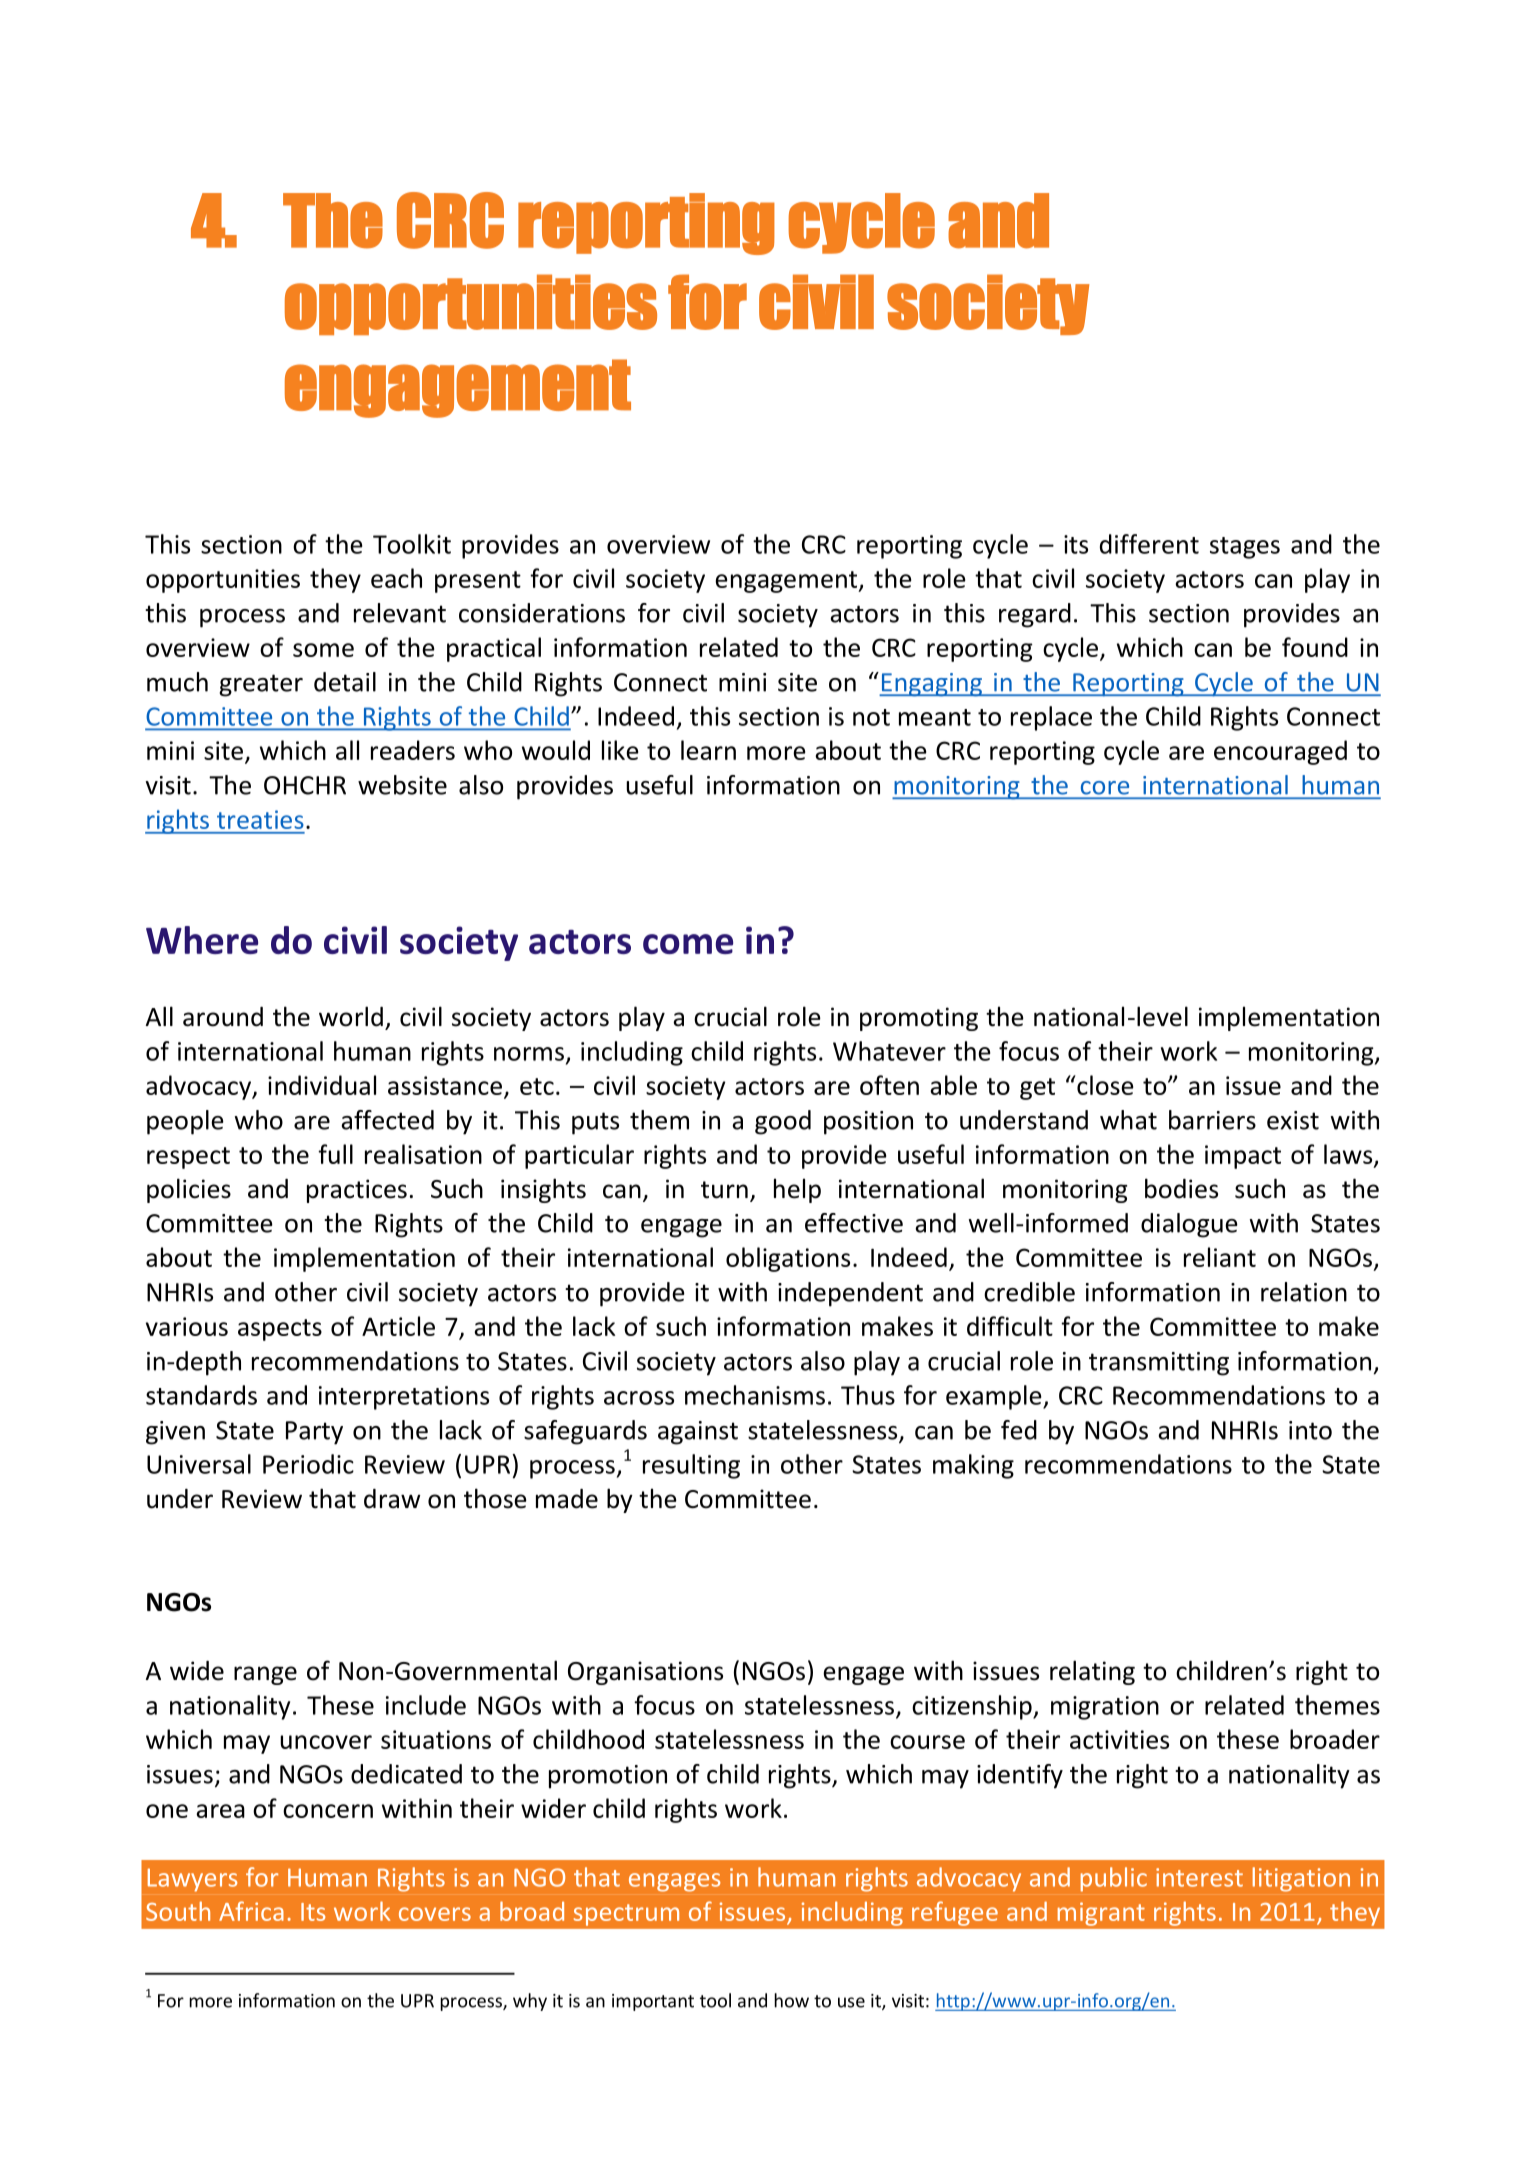  What do you see at coordinates (251, 1911) in the image?
I see `Africa` at bounding box center [251, 1911].
